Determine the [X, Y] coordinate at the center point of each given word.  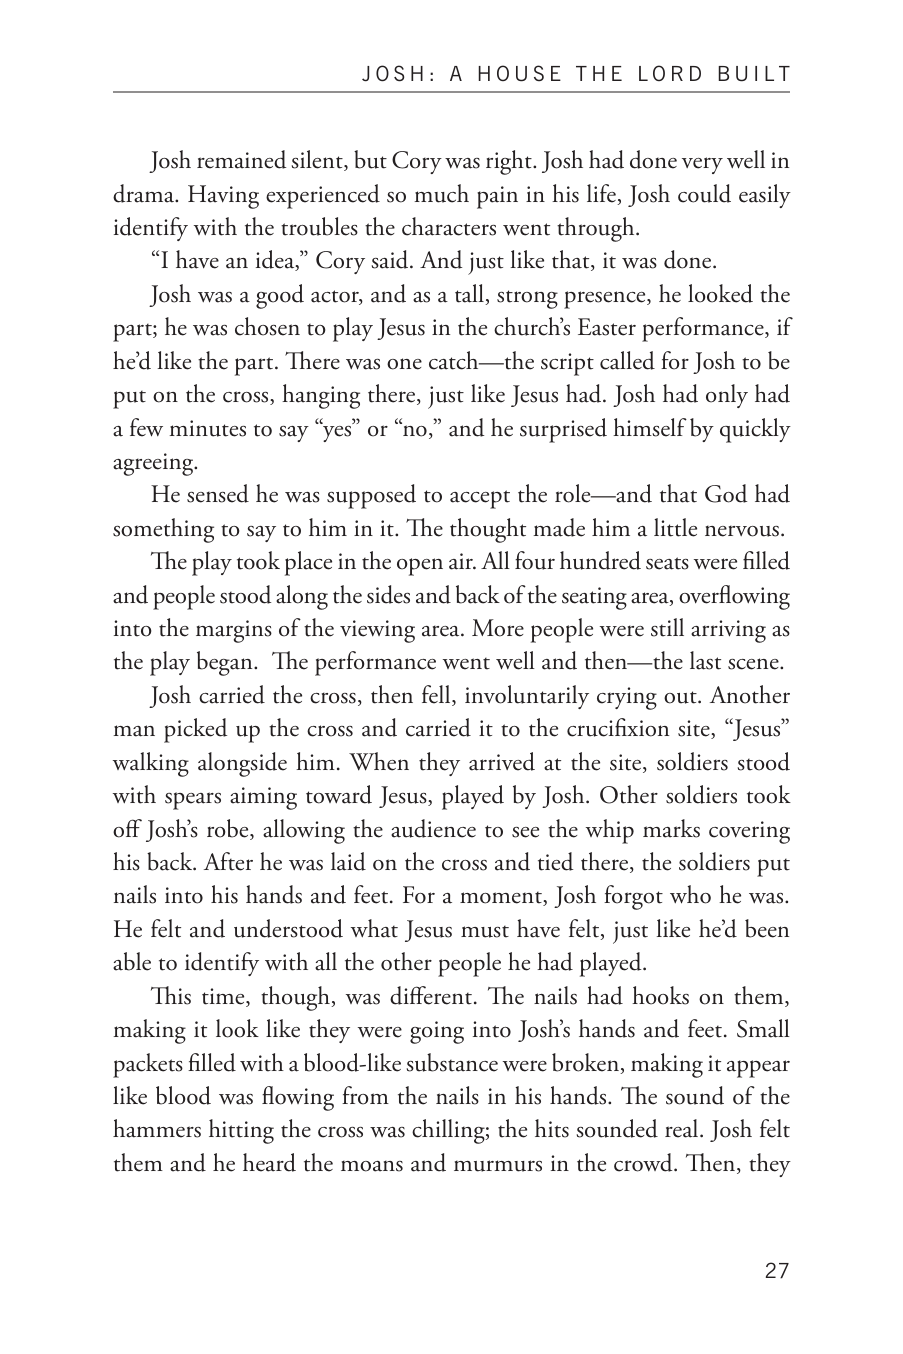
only [727, 396]
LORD [670, 73]
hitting [241, 1131]
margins [234, 631]
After [228, 861]
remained [241, 159]
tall [470, 294]
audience [433, 828]
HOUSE [519, 73]
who [690, 894]
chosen [267, 326]
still [667, 627]
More [498, 628]
